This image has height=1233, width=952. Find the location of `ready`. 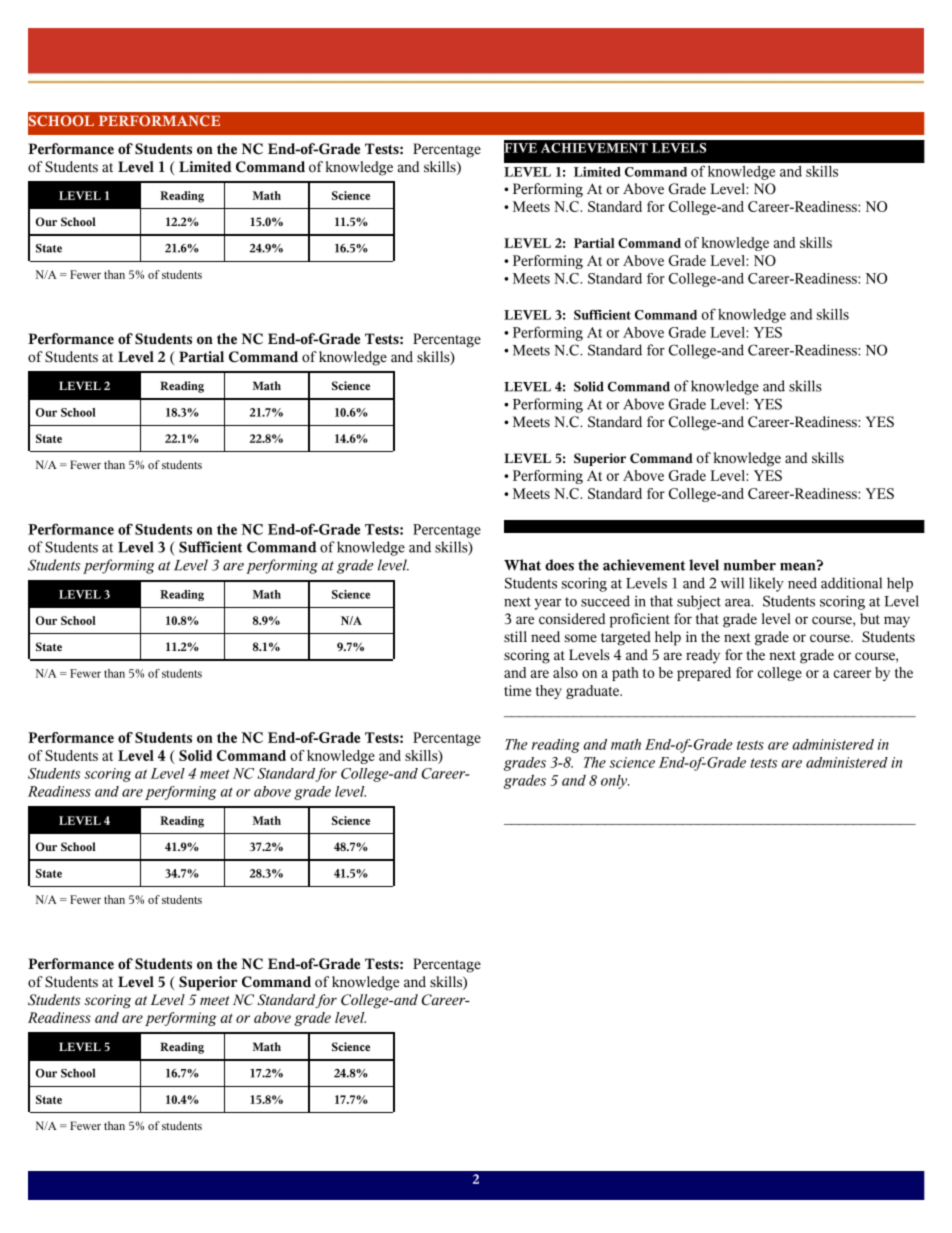

ready is located at coordinates (703, 656).
